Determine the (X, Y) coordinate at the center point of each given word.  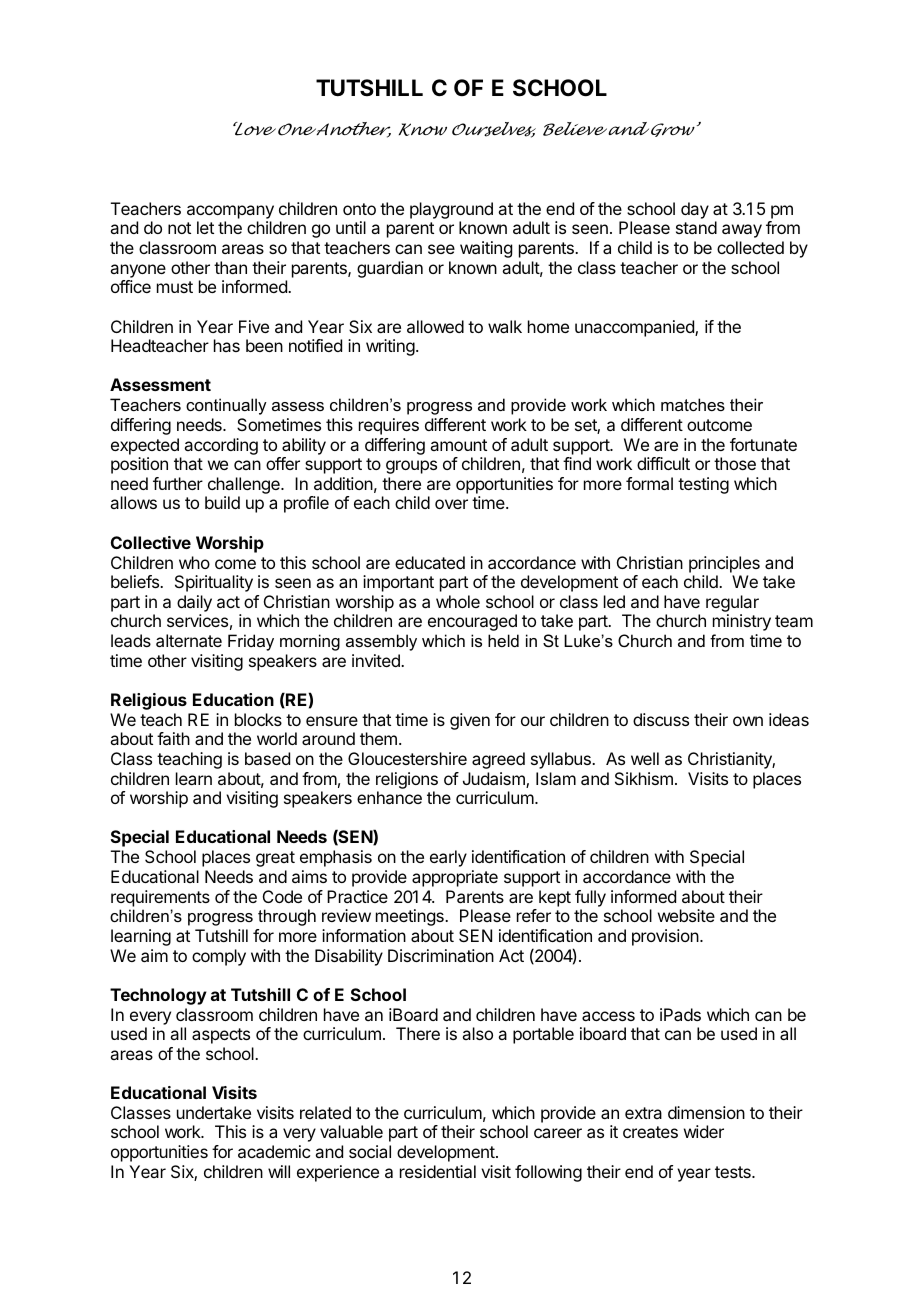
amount (458, 445)
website (686, 915)
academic (274, 1151)
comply (219, 957)
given (470, 721)
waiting (486, 249)
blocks (258, 719)
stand (696, 227)
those (735, 463)
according (221, 446)
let (205, 227)
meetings (411, 917)
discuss (661, 719)
